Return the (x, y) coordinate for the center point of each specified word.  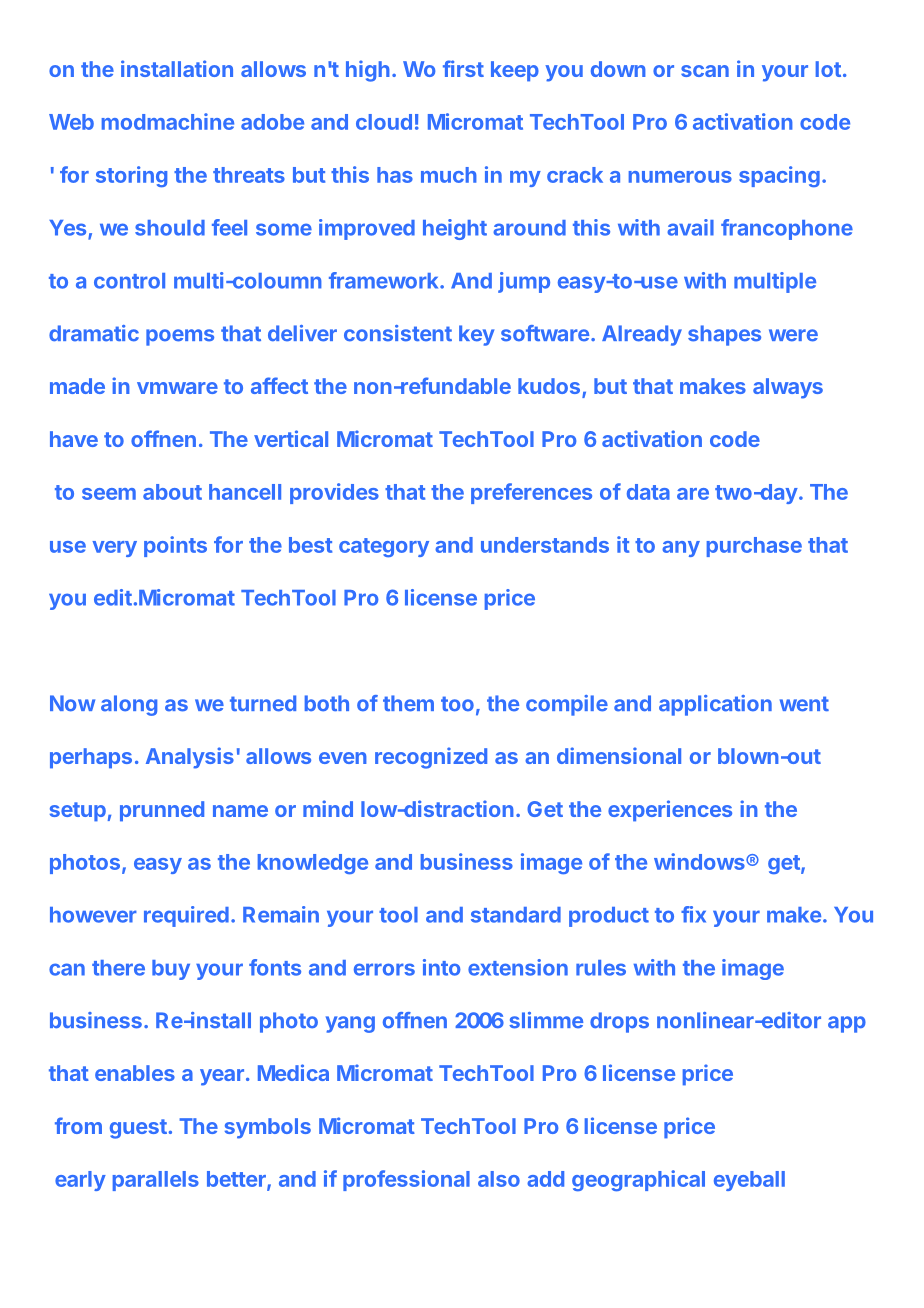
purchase (754, 547)
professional (406, 1180)
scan (705, 71)
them (408, 703)
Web (71, 122)
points (175, 546)
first (463, 68)
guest (138, 1129)
